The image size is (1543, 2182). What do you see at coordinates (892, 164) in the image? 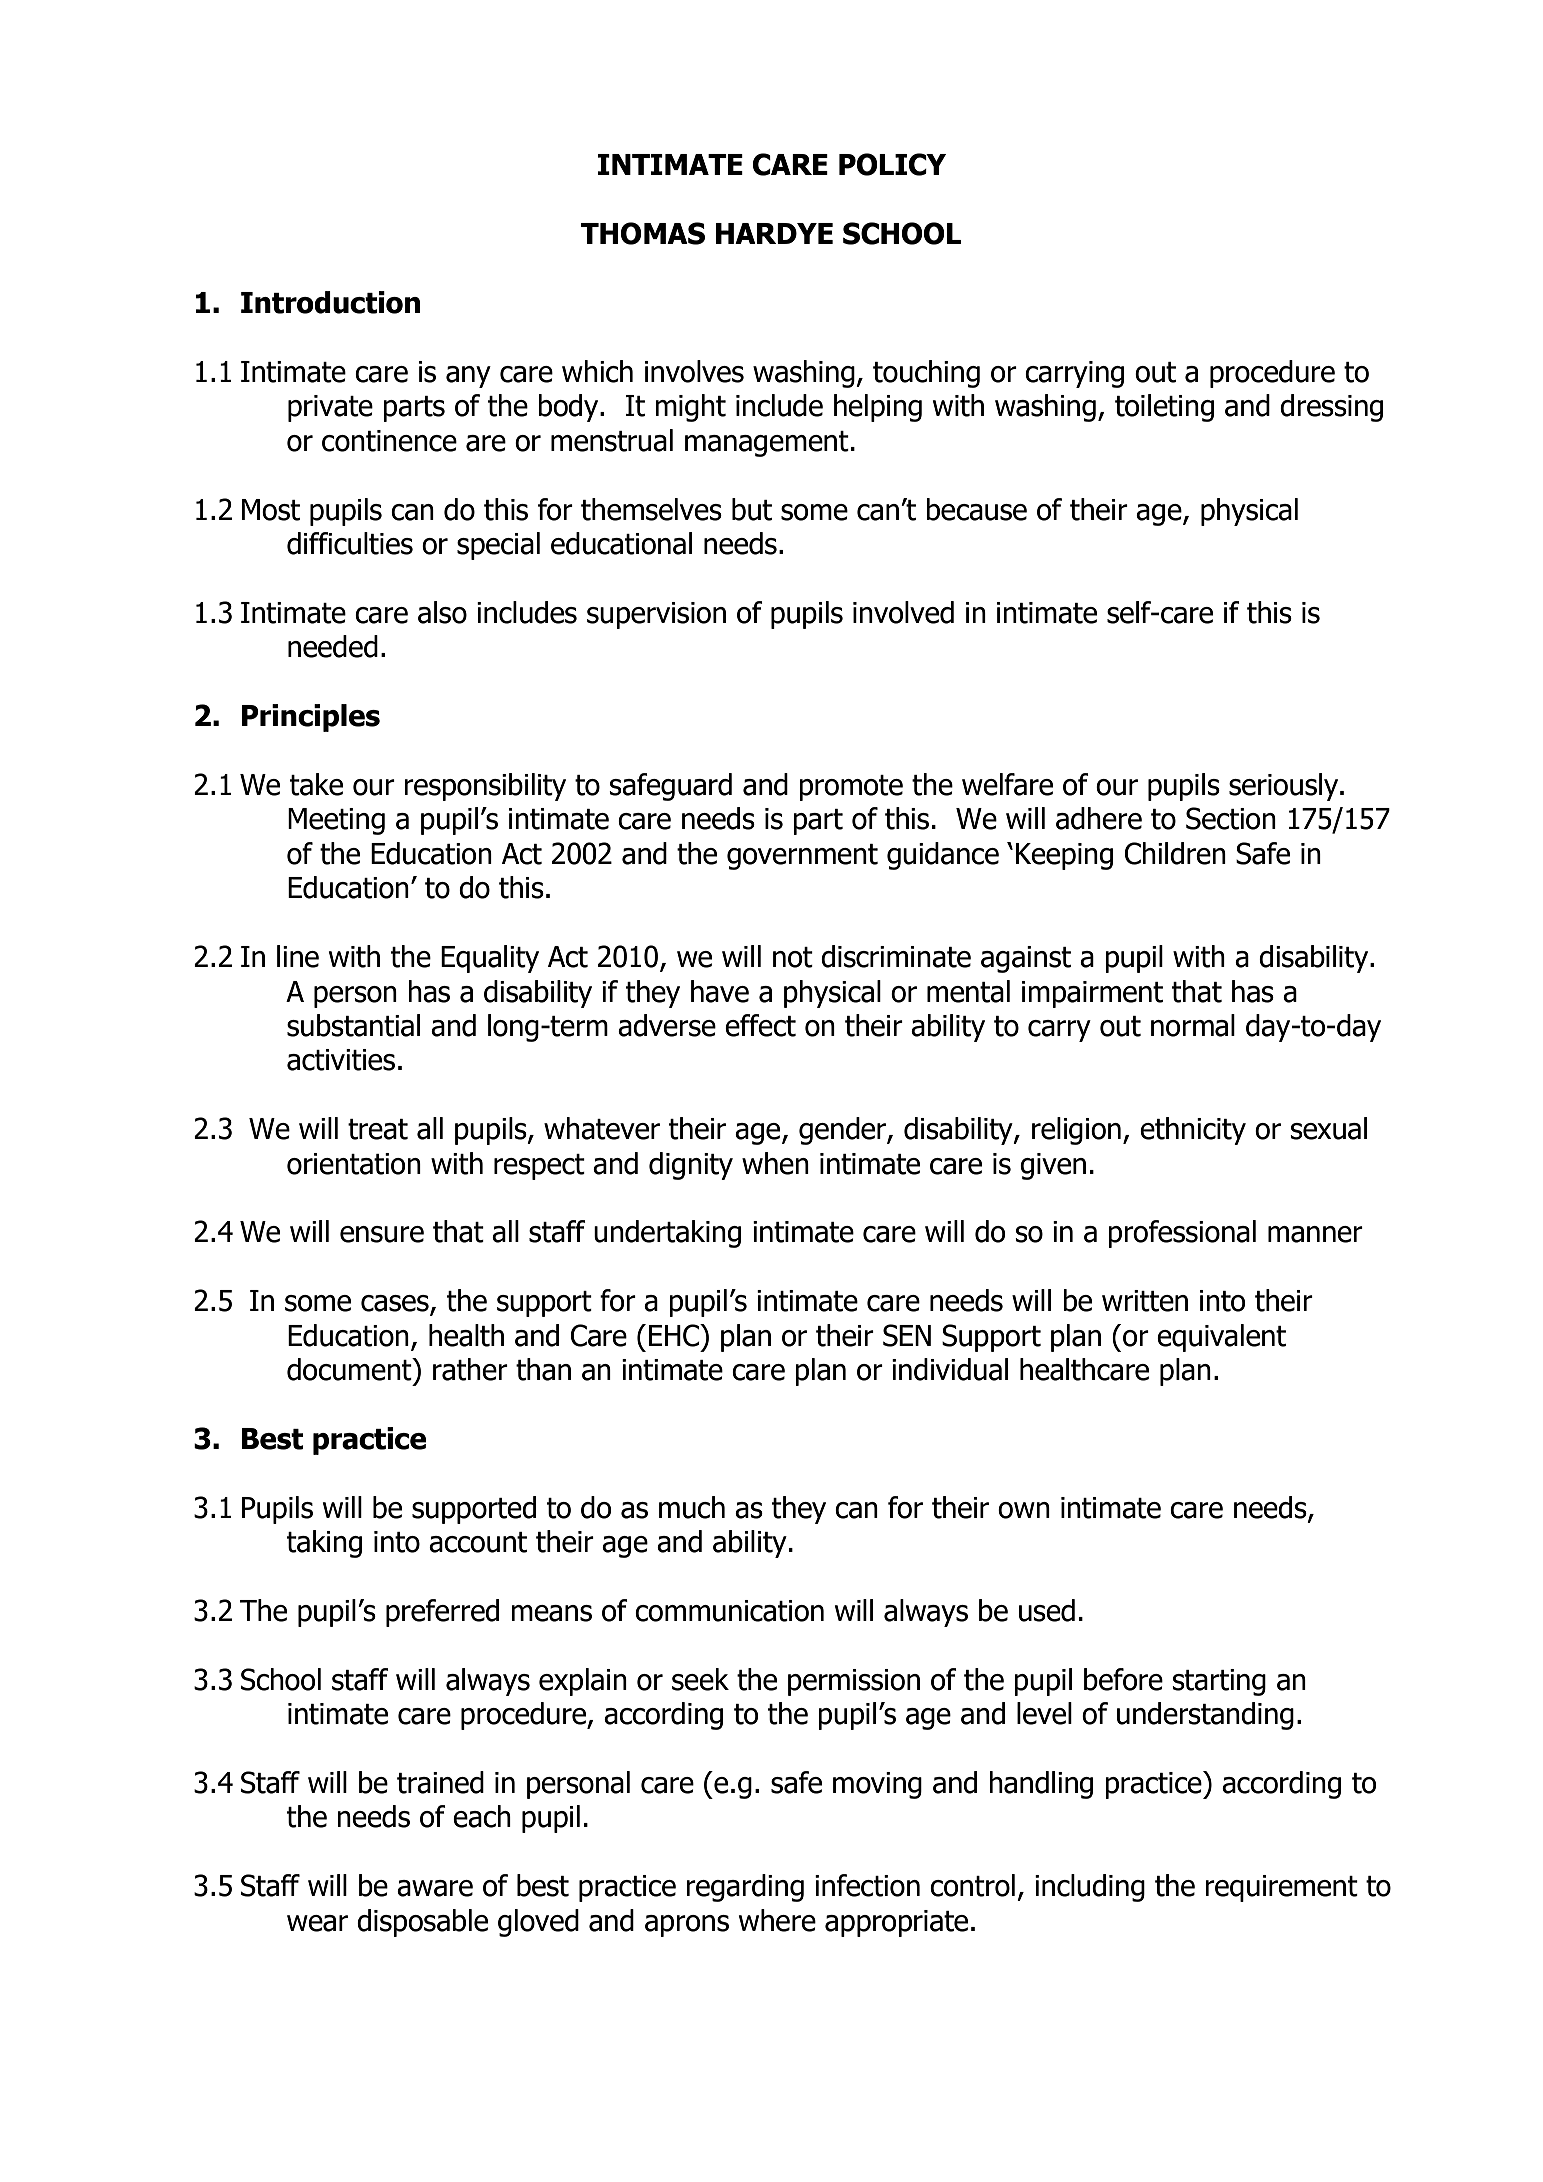
I see `POLICY` at bounding box center [892, 164].
